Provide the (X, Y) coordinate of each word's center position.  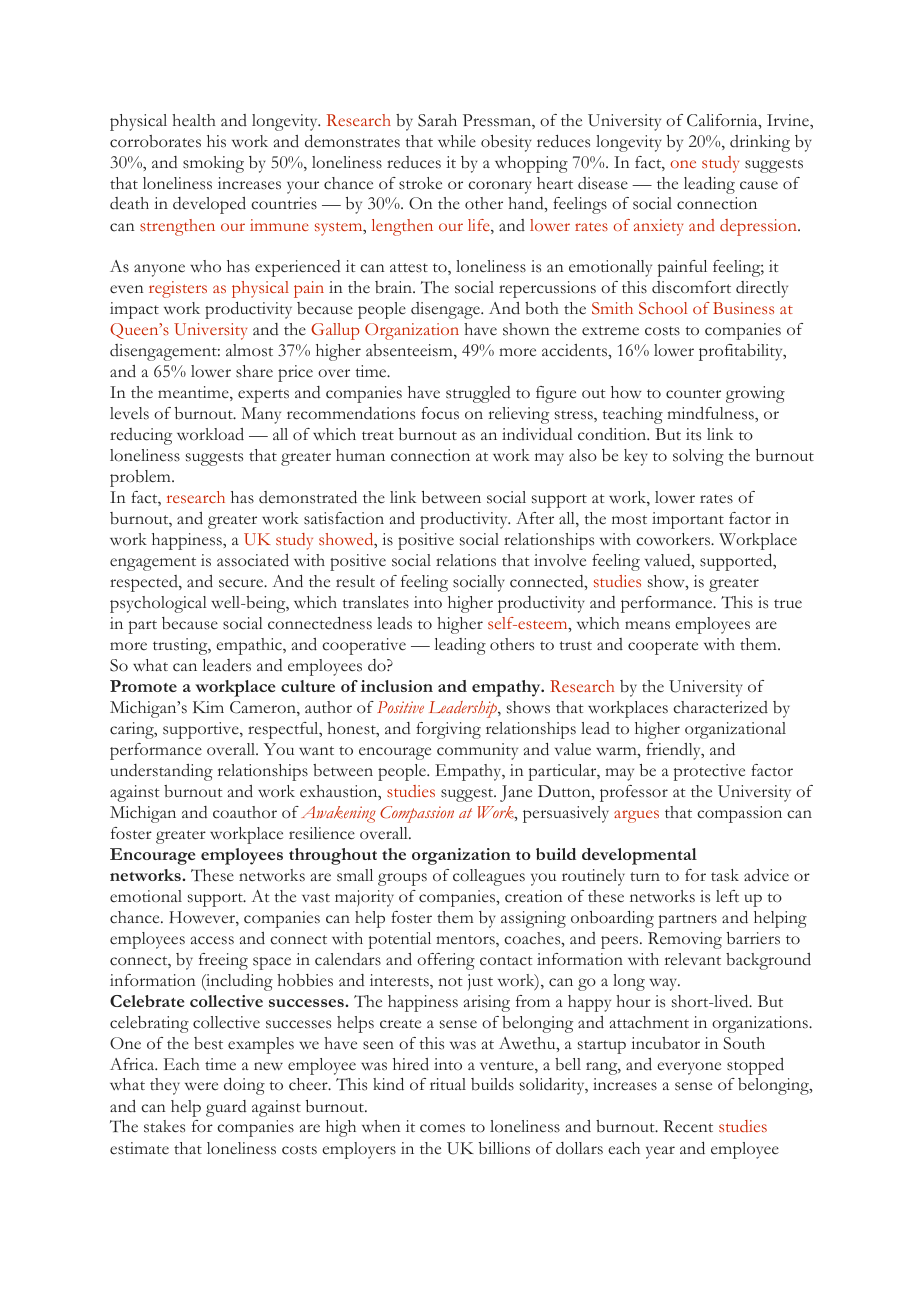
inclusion (397, 686)
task (725, 875)
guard (226, 1108)
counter (693, 394)
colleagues (489, 877)
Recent (688, 1126)
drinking (760, 143)
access (212, 940)
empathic (250, 646)
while (457, 141)
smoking (213, 164)
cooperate (663, 648)
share (254, 371)
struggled (478, 394)
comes (442, 1128)
